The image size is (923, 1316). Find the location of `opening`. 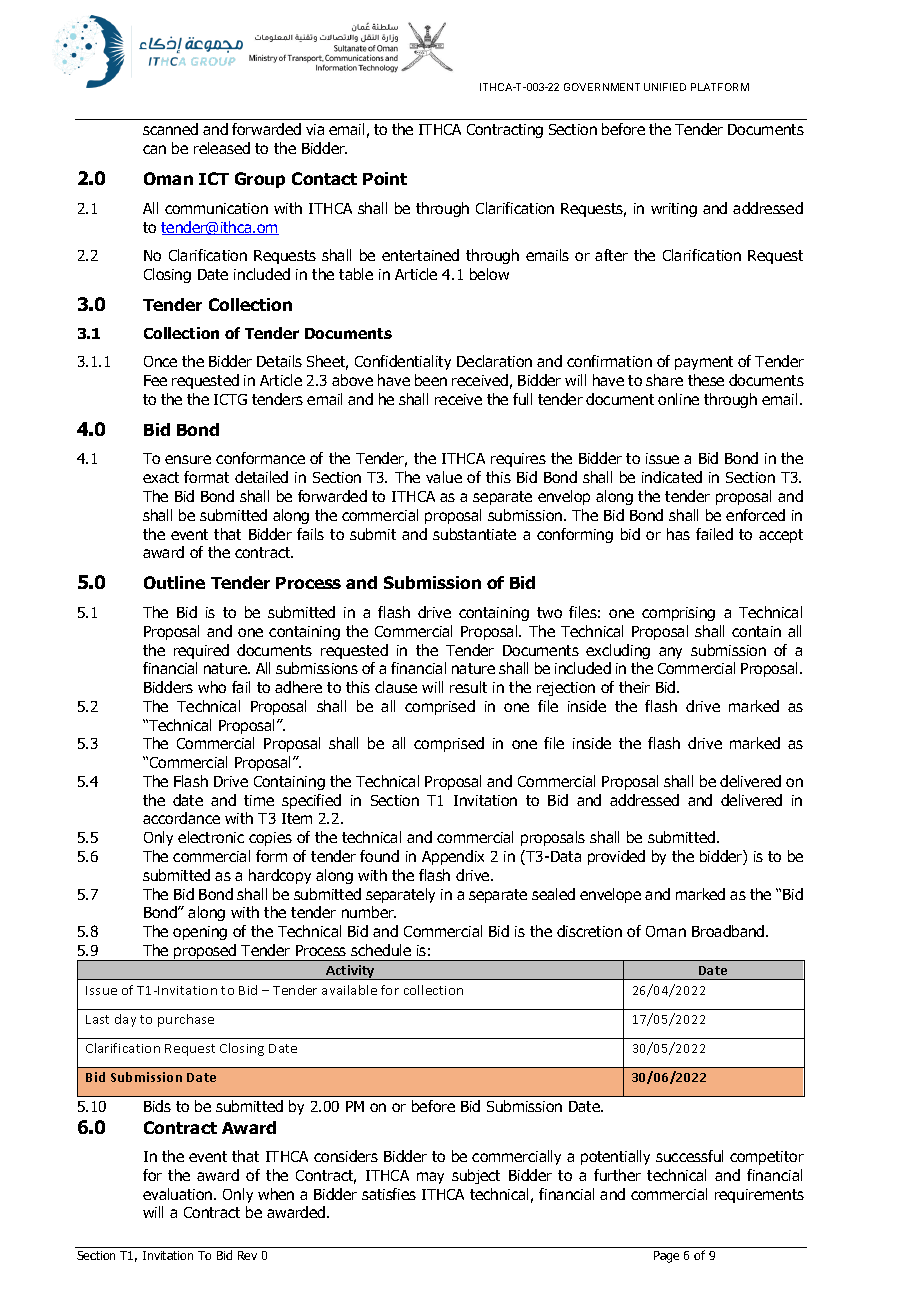

opening is located at coordinates (200, 933).
